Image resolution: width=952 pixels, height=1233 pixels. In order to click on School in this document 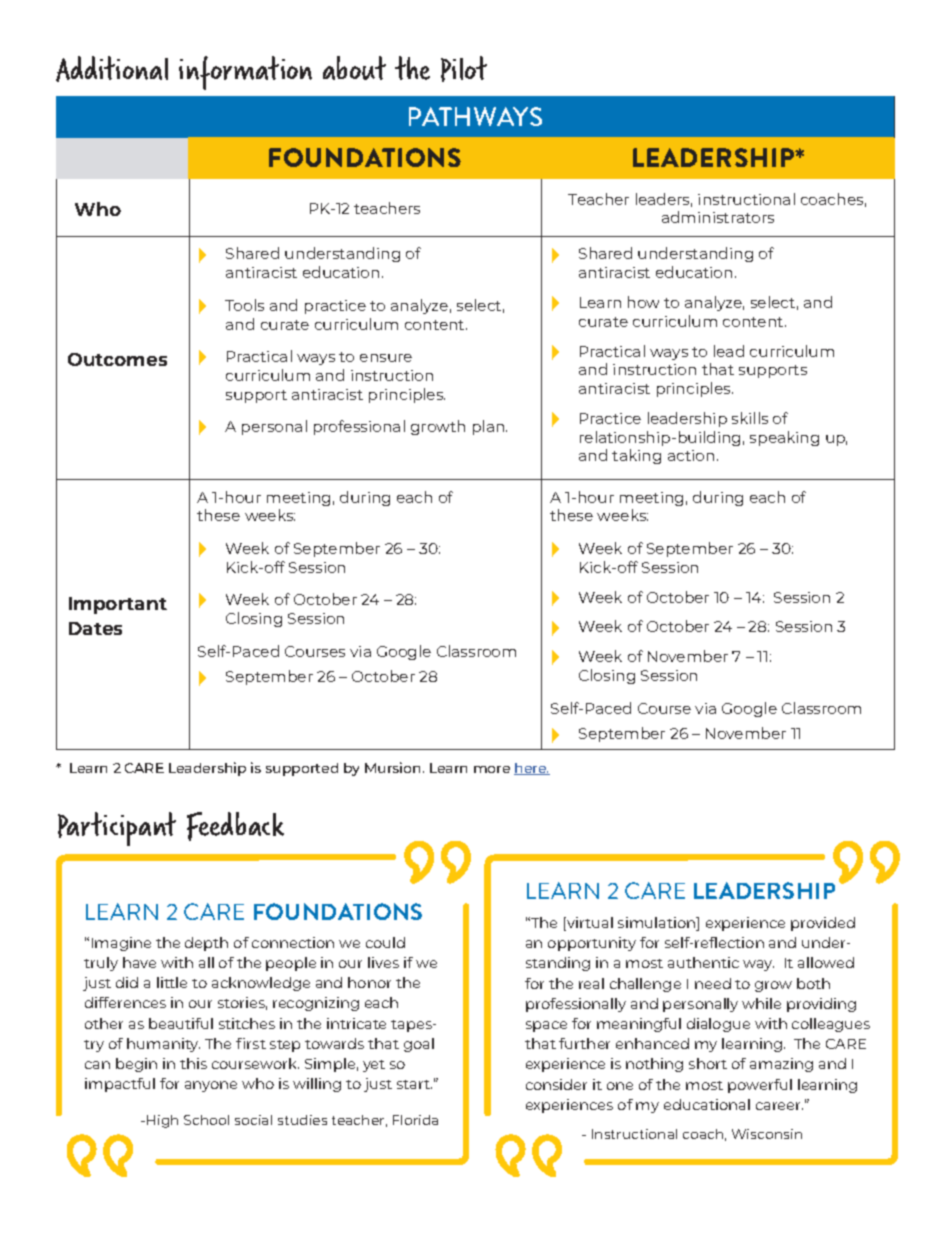, I will do `click(206, 1120)`.
